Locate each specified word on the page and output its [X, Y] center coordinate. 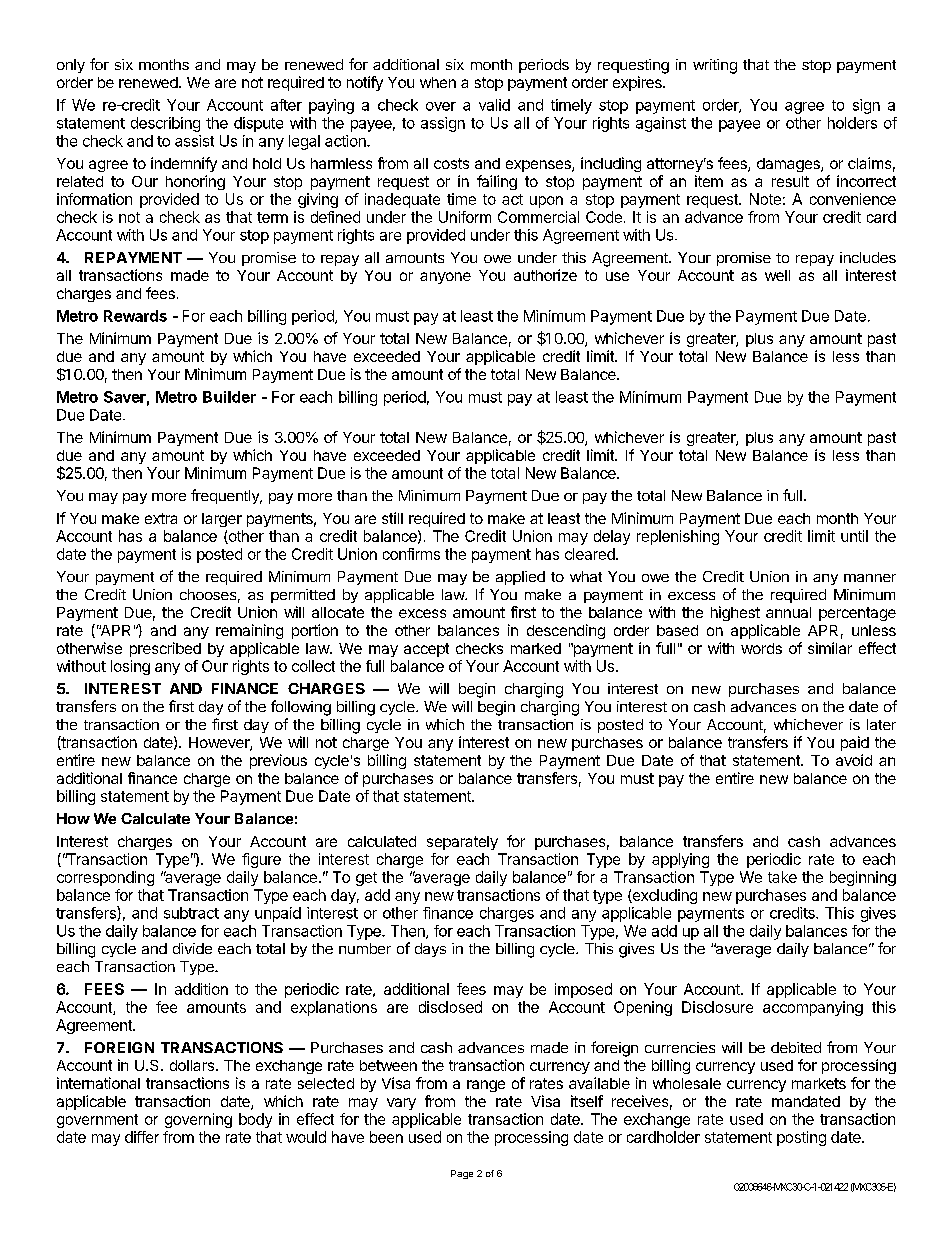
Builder [229, 397]
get [366, 879]
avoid [854, 760]
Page [462, 1174]
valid [494, 105]
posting [801, 1138]
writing [715, 66]
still [392, 518]
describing [165, 124]
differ [142, 1137]
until [854, 536]
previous [278, 761]
